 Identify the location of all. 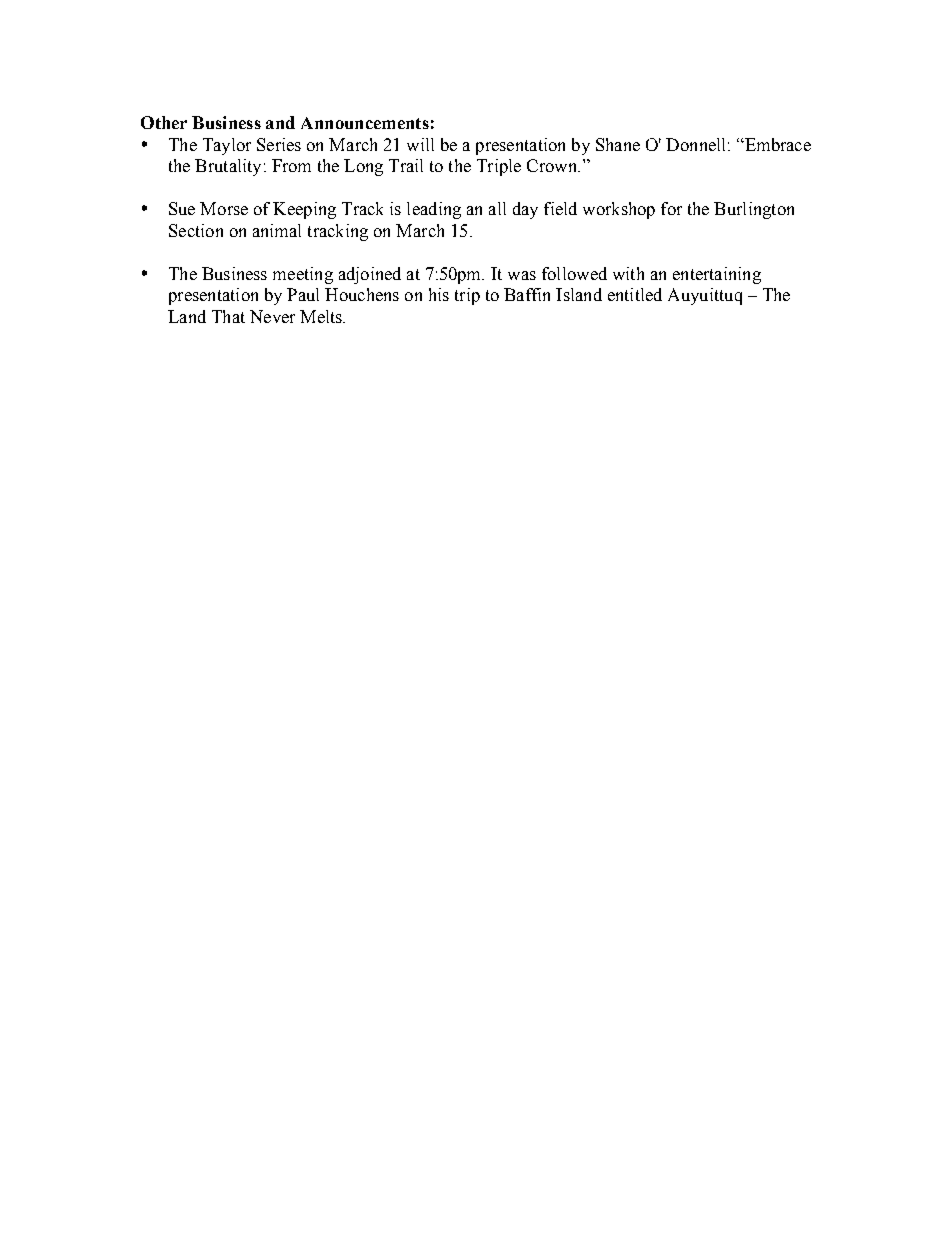
(497, 208).
